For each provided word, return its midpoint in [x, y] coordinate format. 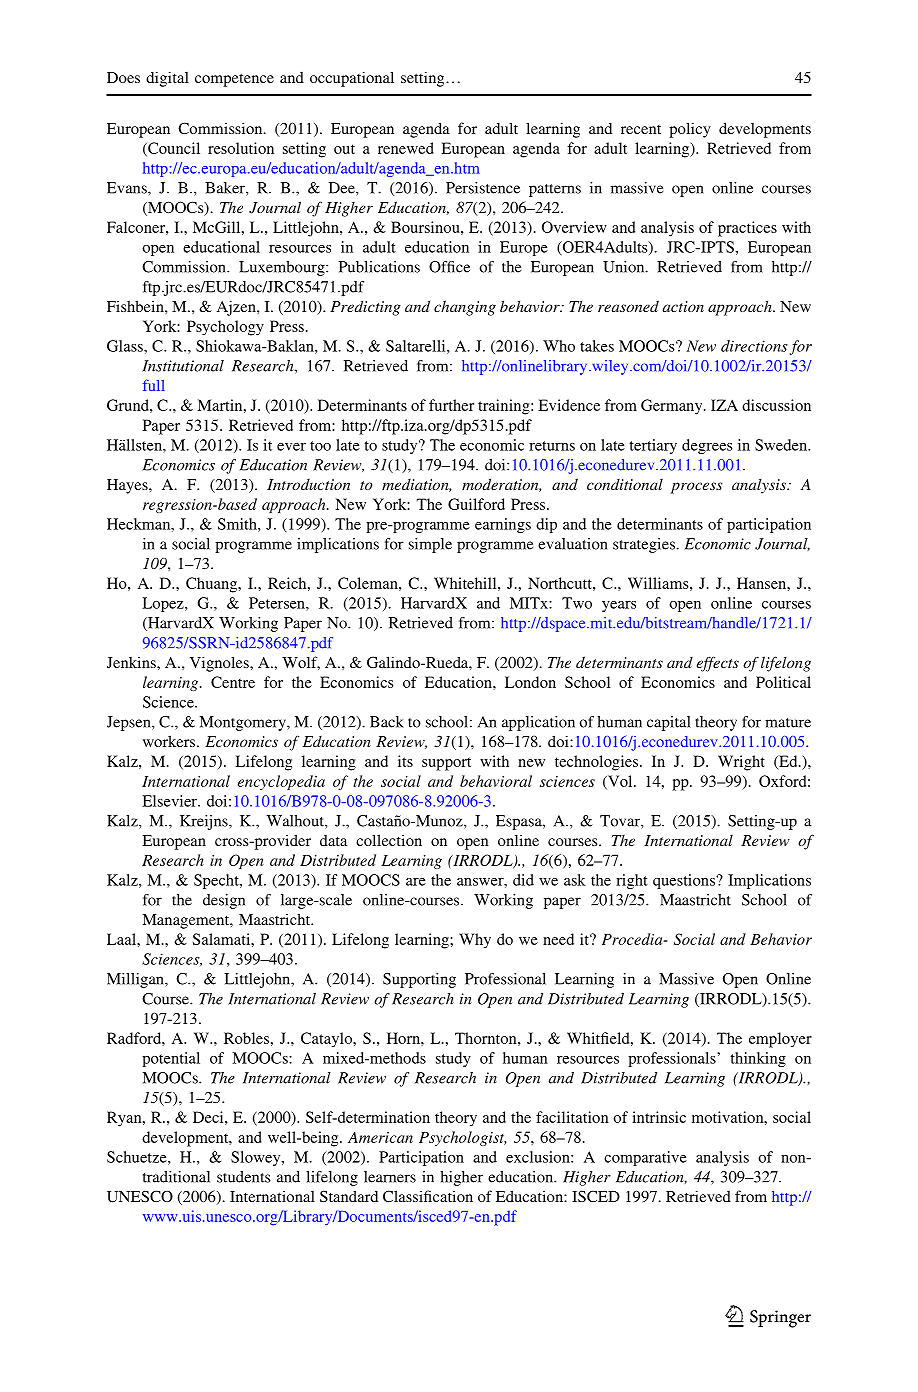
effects [718, 664]
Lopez [164, 604]
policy [690, 130]
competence [234, 80]
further [451, 405]
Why [475, 941]
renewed [406, 148]
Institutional [183, 366]
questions [685, 881]
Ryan [125, 1119]
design [224, 901]
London [530, 682]
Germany [673, 407]
